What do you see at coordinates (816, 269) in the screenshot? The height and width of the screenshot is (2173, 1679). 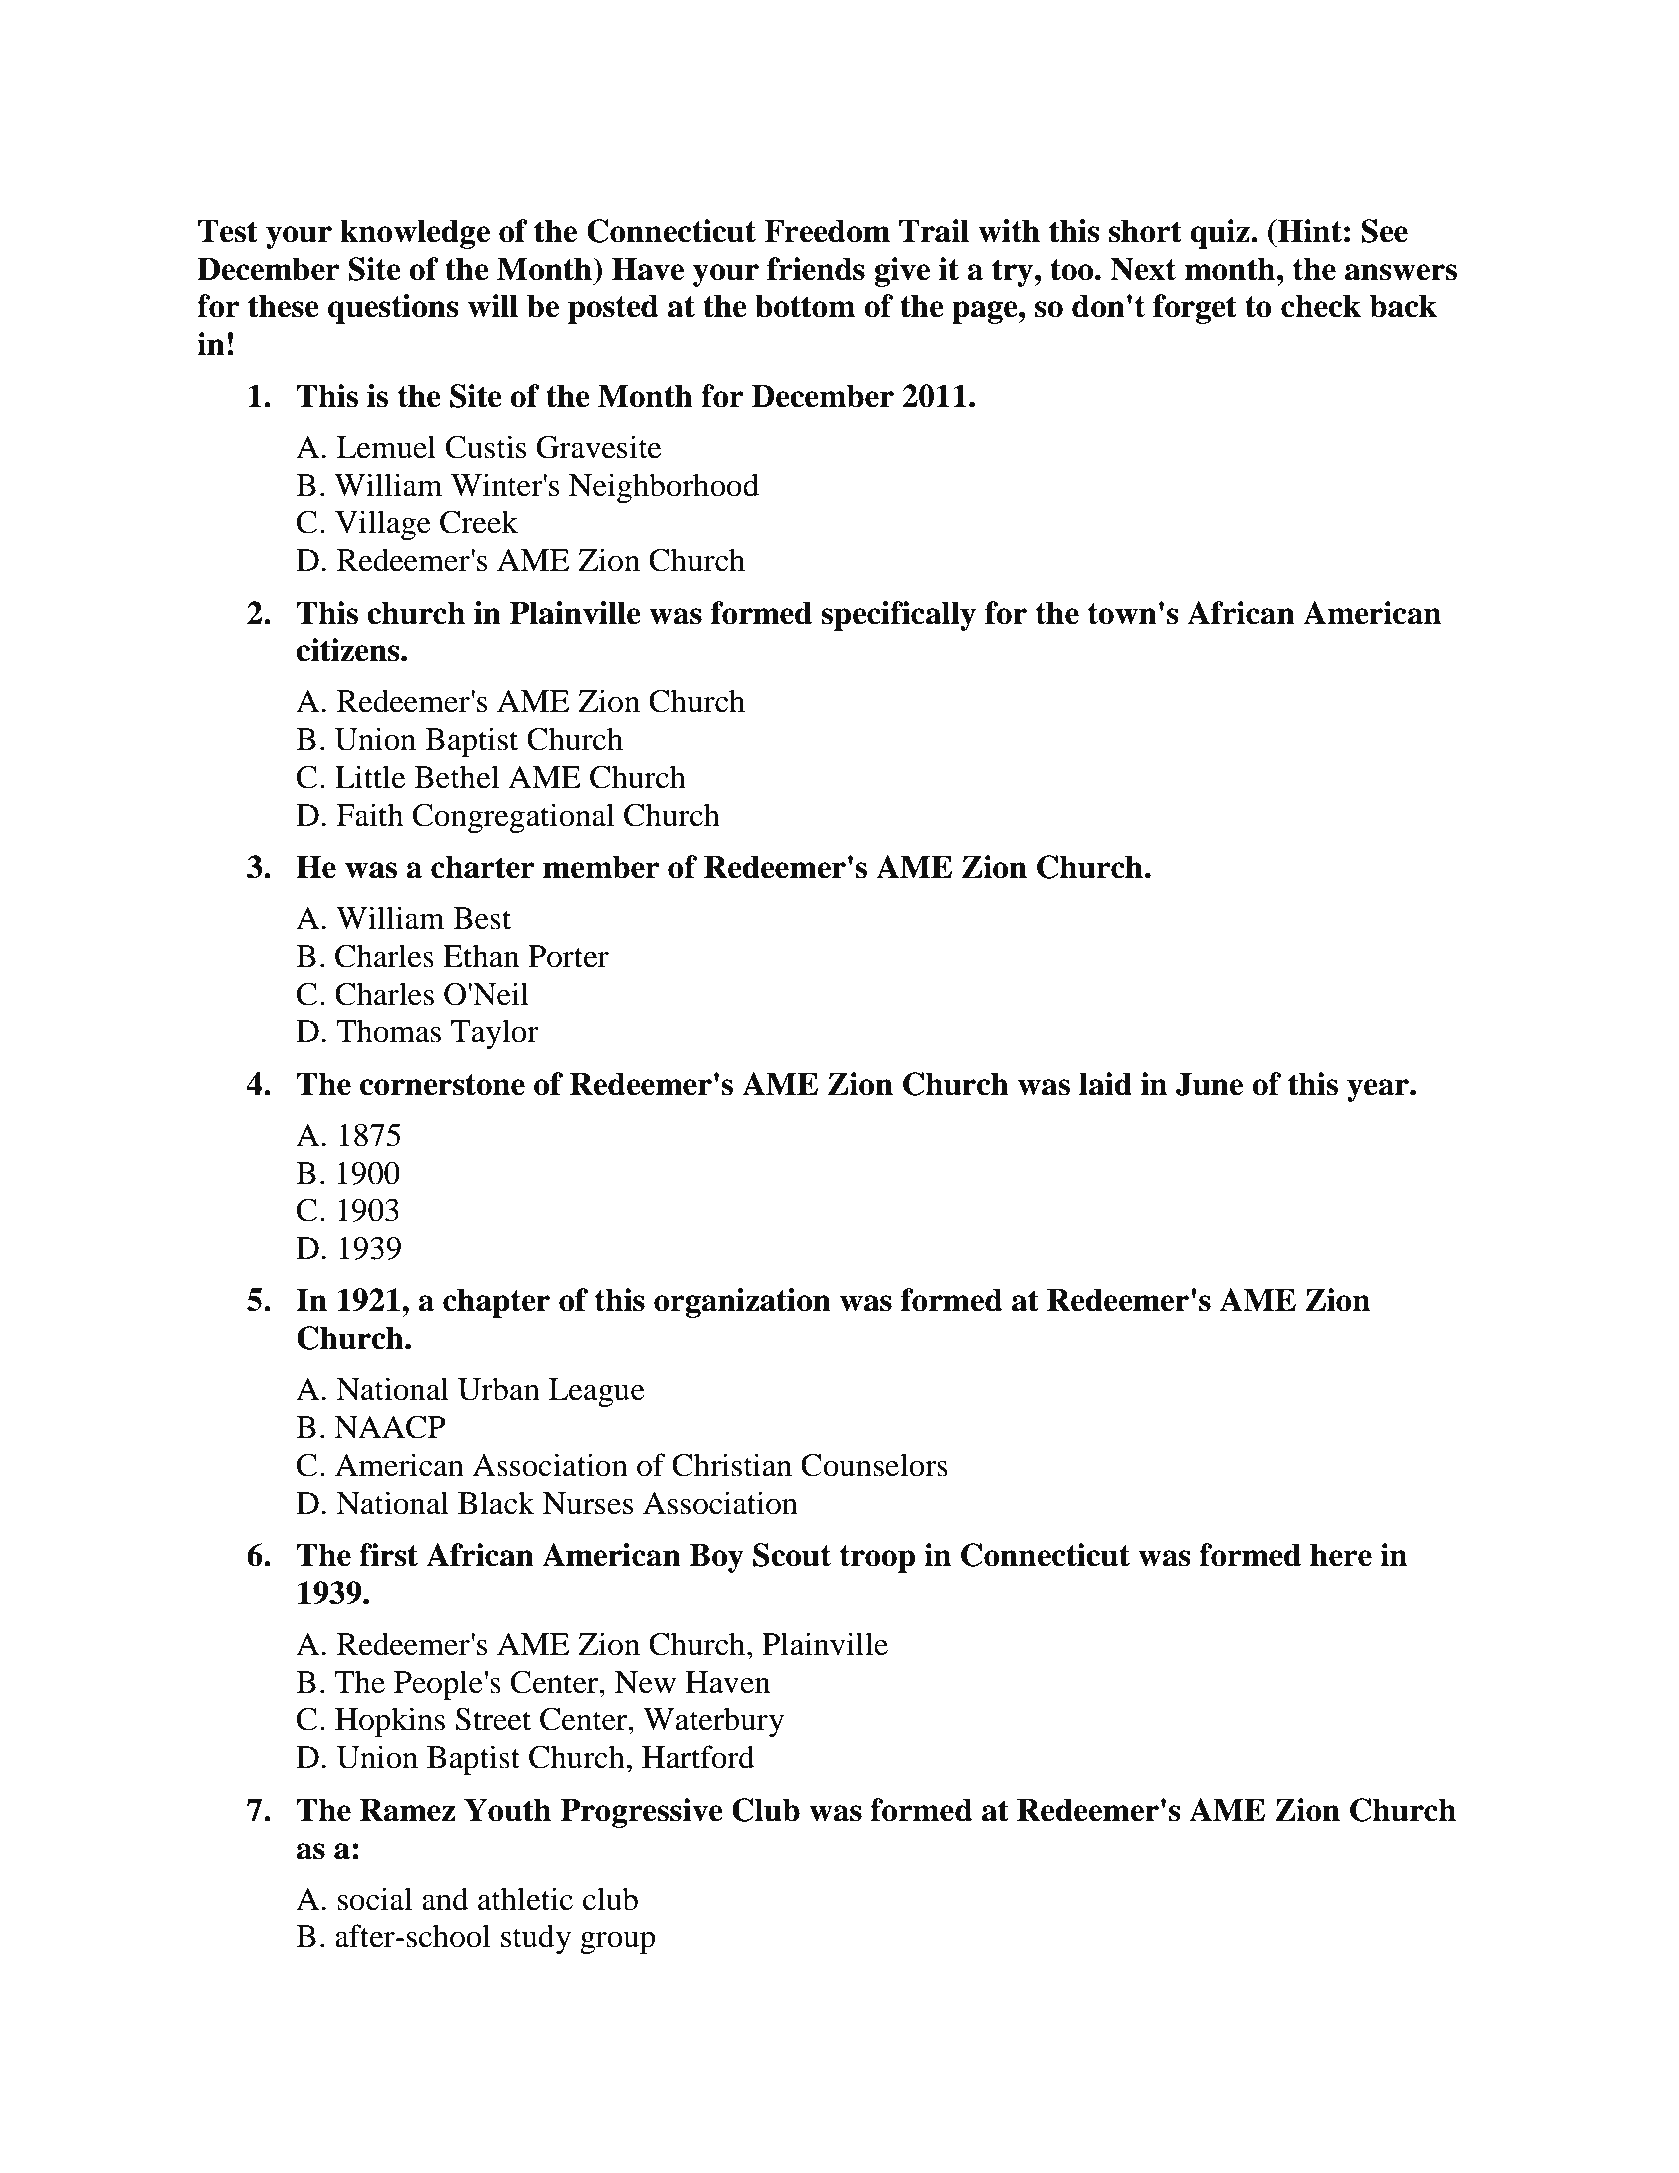 I see `friends` at bounding box center [816, 269].
